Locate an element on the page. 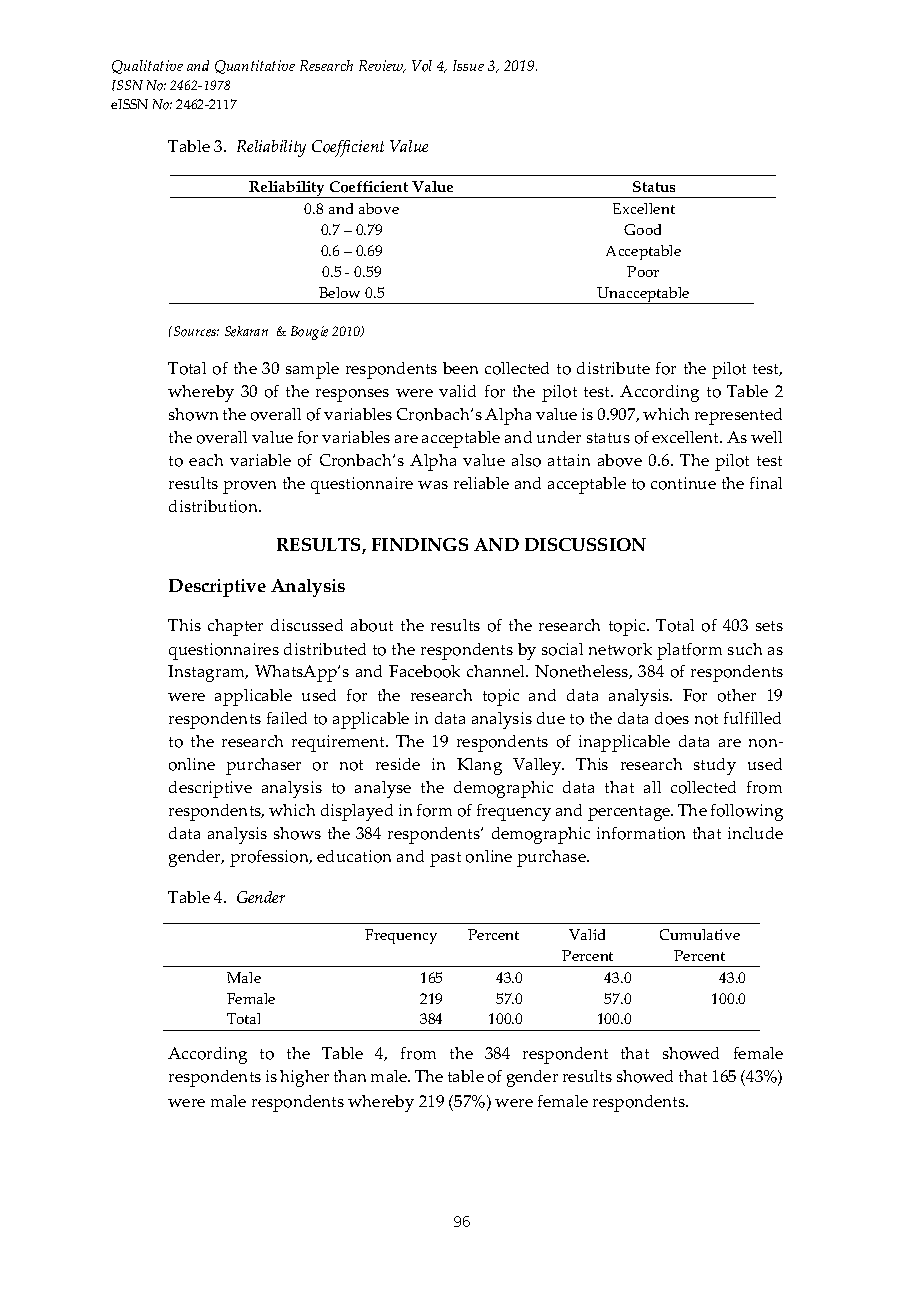  failed is located at coordinates (287, 718).
